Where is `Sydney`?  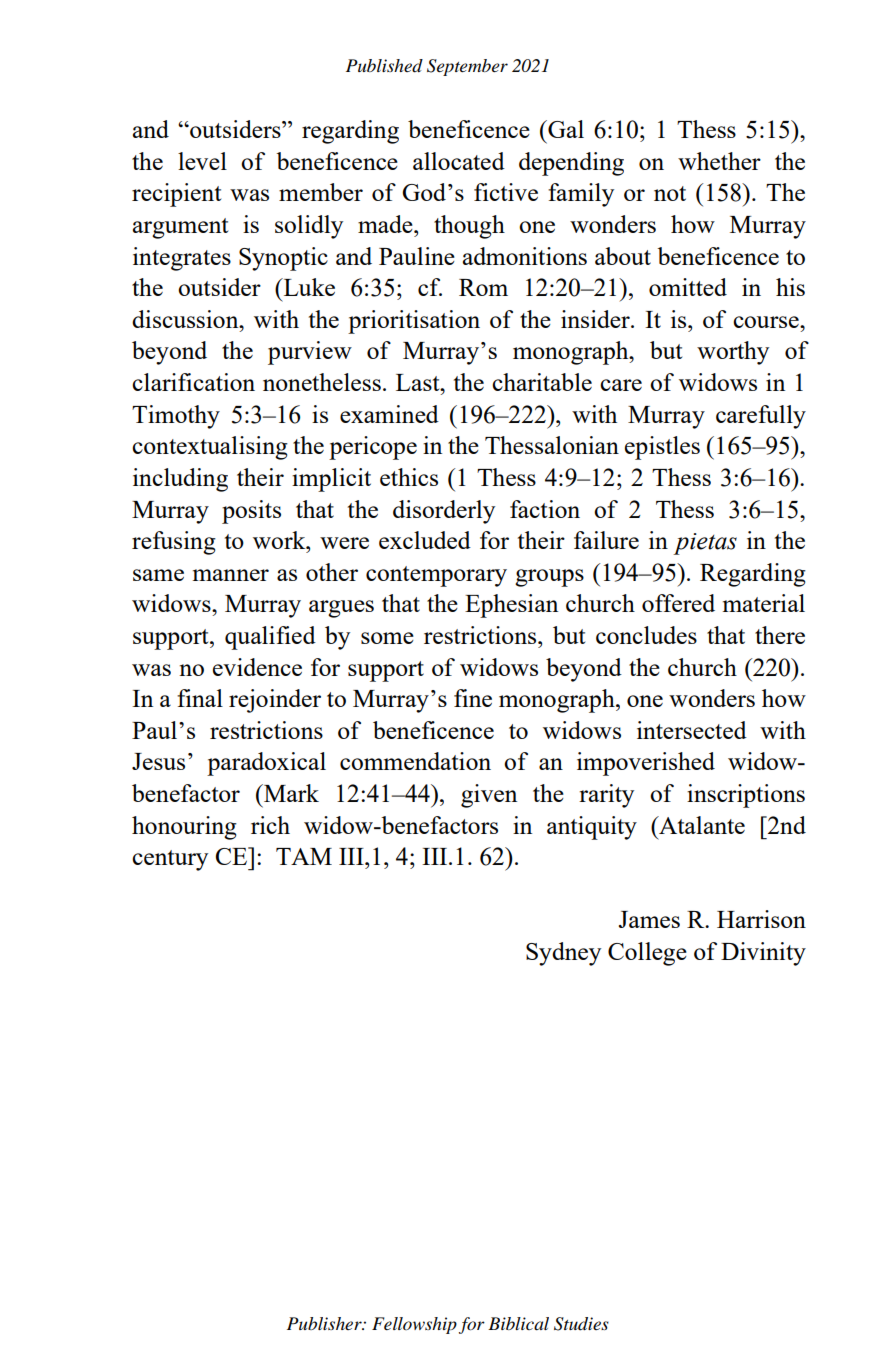 Sydney is located at coordinates (563, 954).
